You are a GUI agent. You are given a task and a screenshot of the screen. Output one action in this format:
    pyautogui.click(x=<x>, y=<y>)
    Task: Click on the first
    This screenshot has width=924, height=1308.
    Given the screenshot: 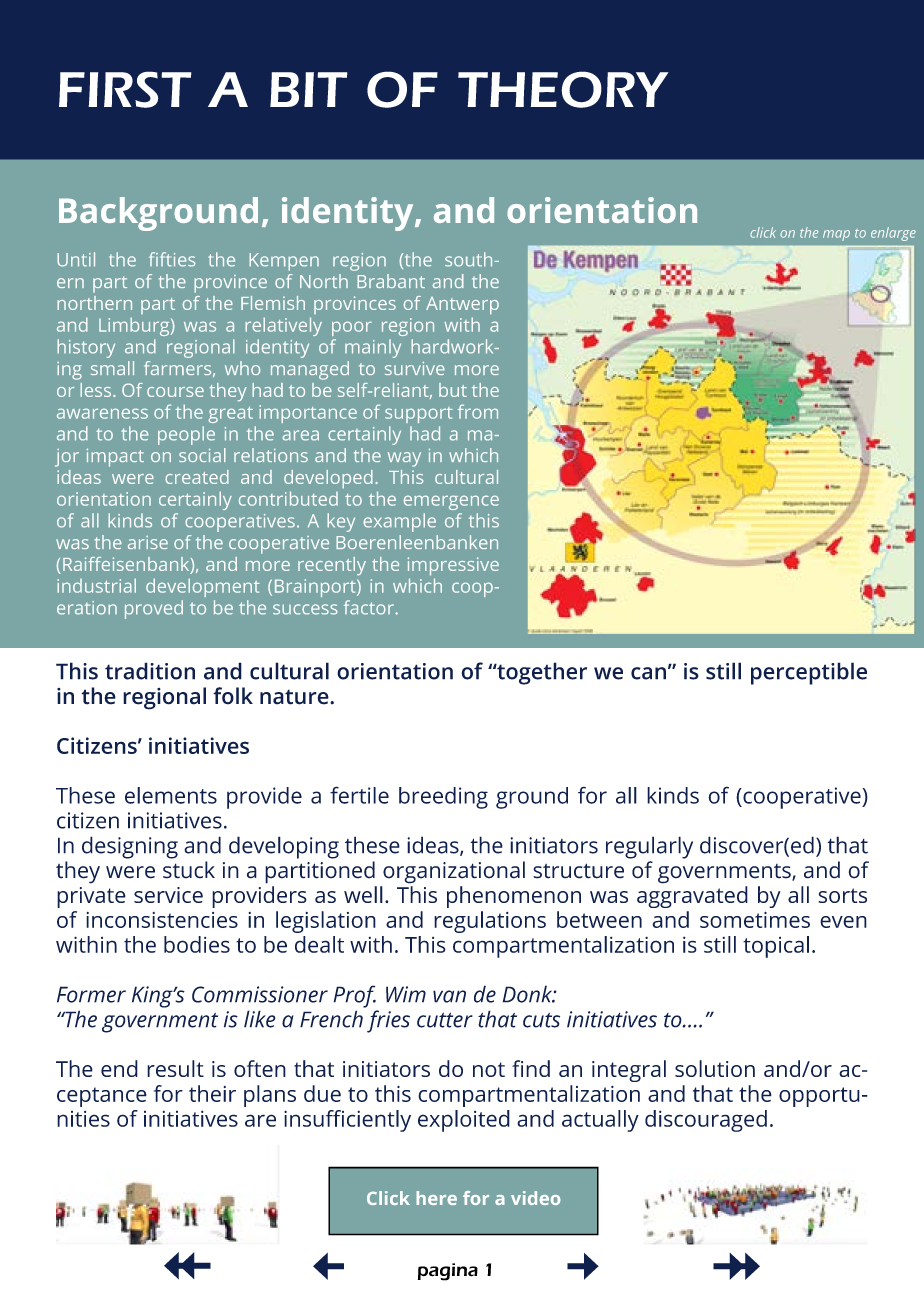 What is the action you would take?
    pyautogui.click(x=125, y=89)
